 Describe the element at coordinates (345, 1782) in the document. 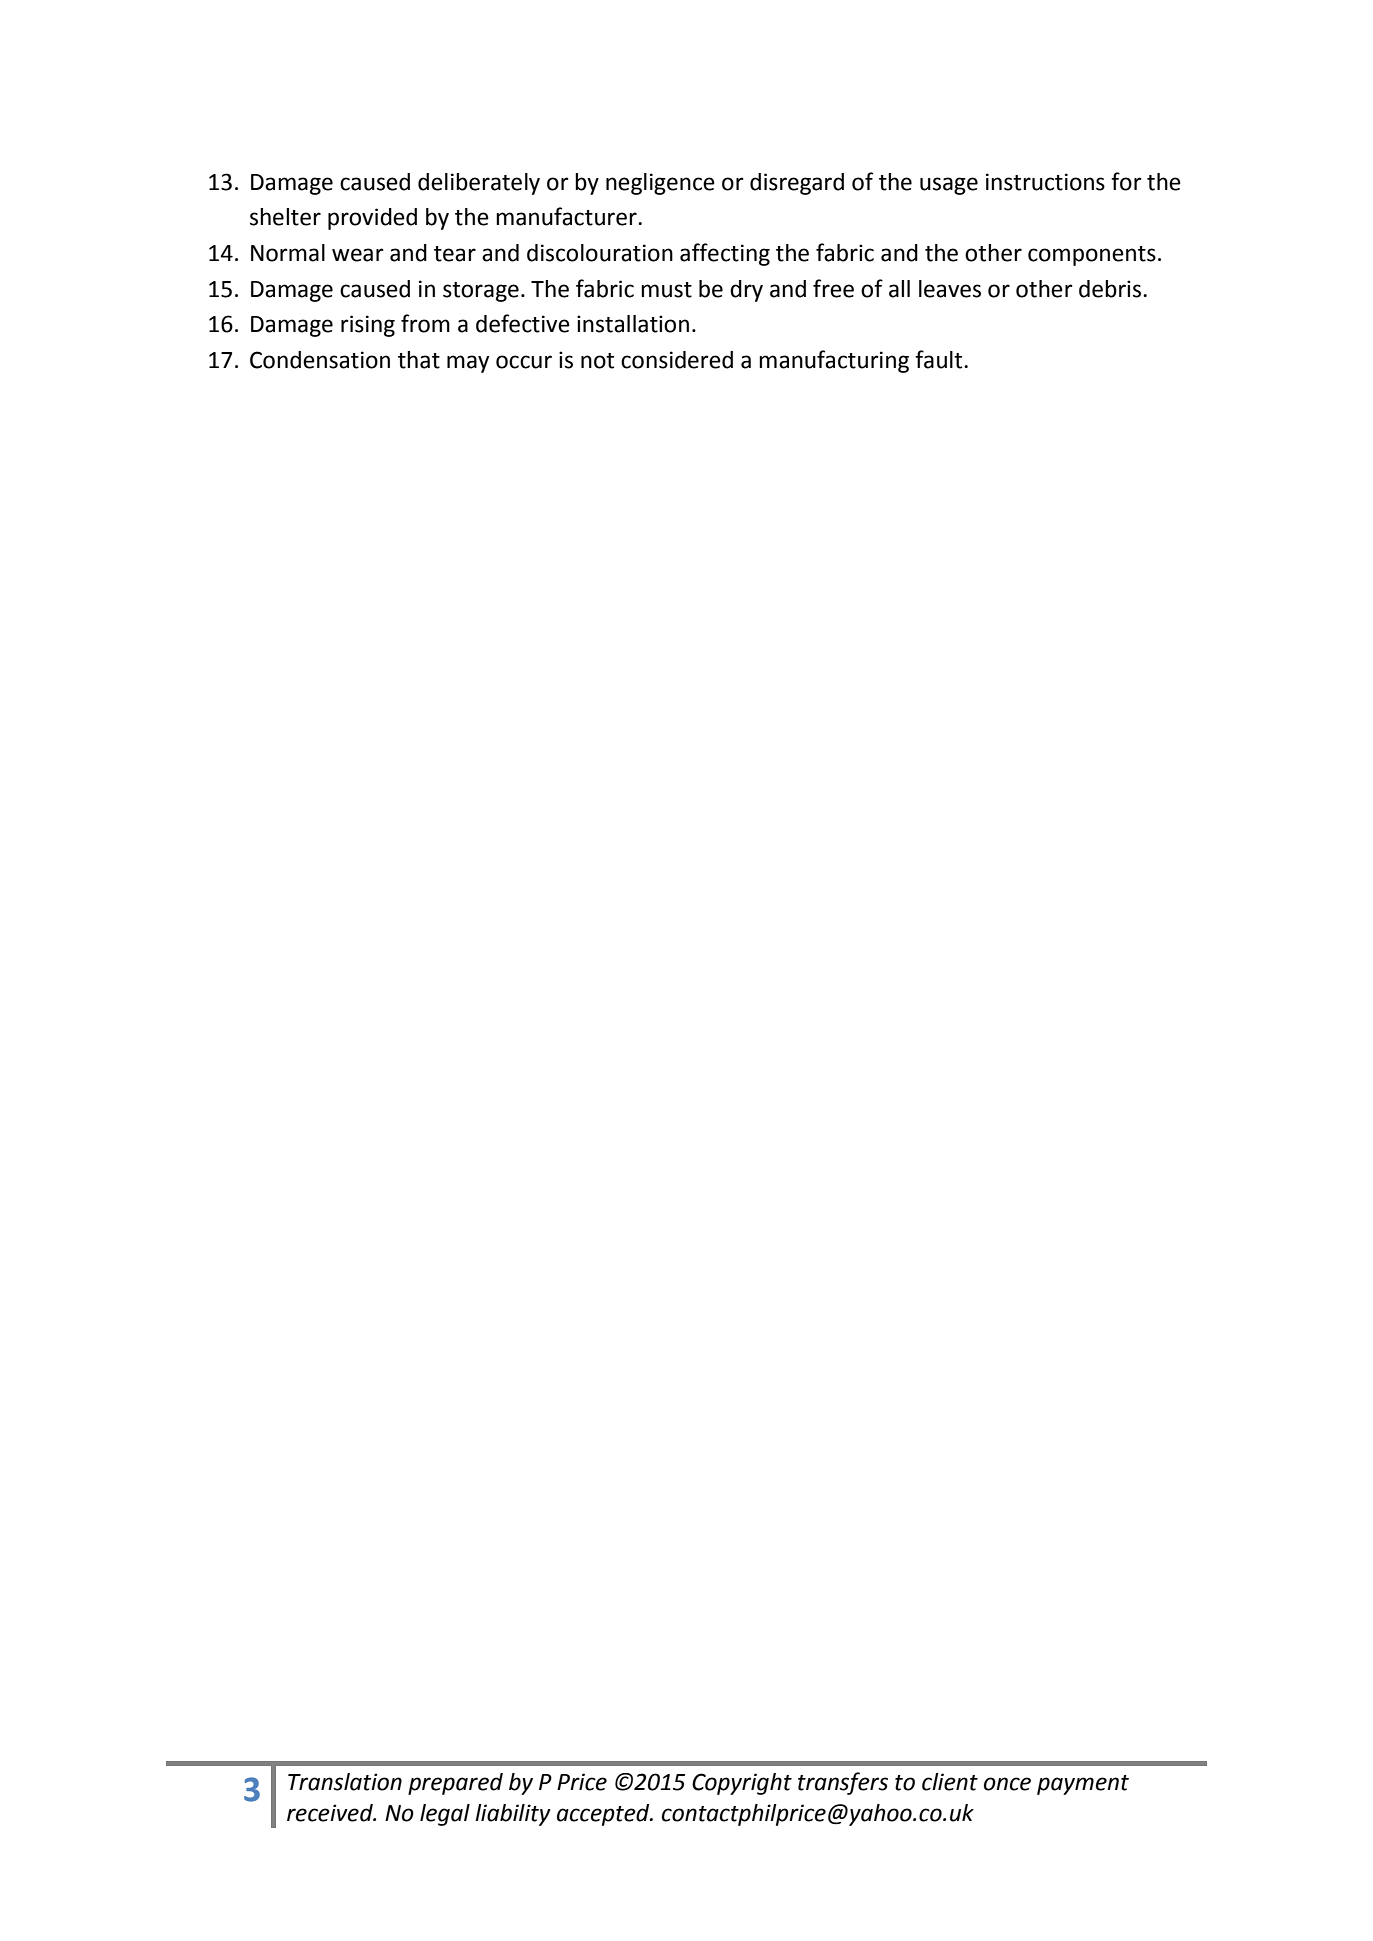

I see `Translation` at that location.
